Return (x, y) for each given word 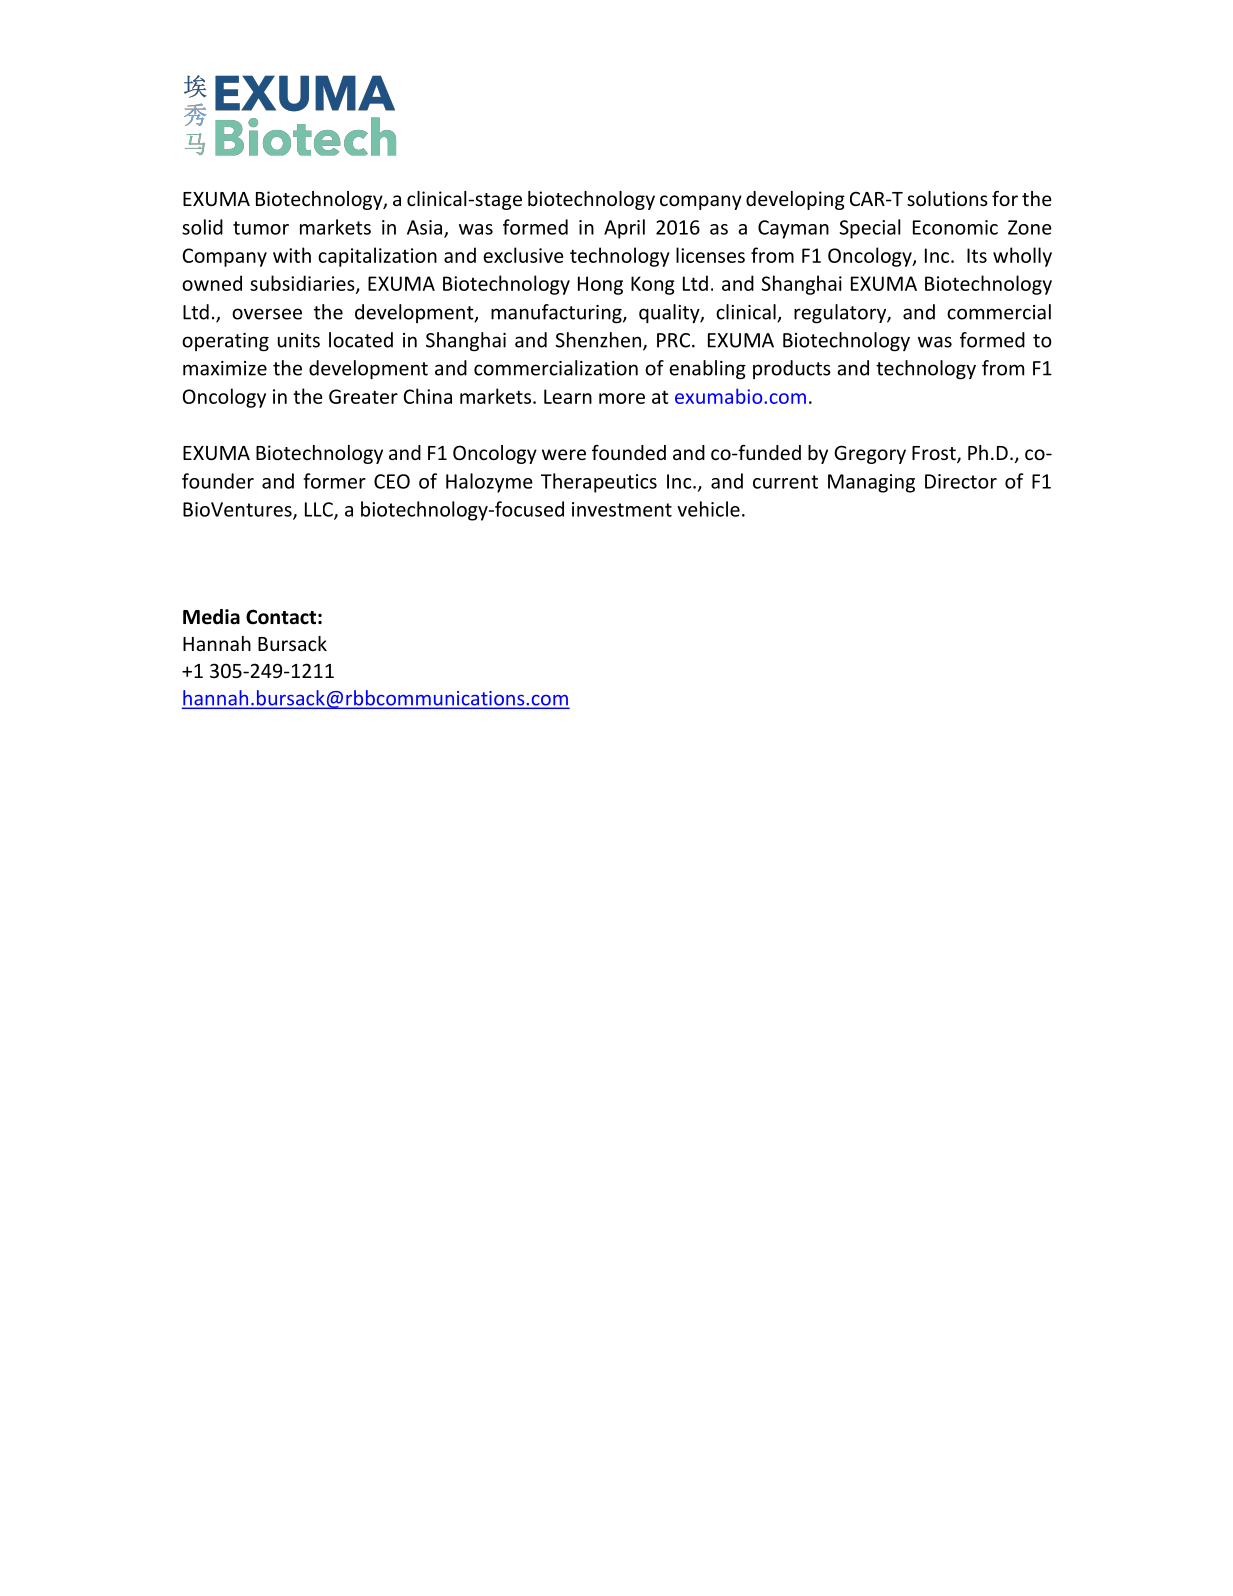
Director (961, 481)
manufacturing (557, 314)
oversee (267, 314)
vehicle (708, 509)
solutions (947, 198)
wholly (1022, 257)
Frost (935, 454)
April (624, 229)
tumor (261, 228)
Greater (363, 396)
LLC (320, 510)
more (622, 398)
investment (622, 509)
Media (211, 617)
